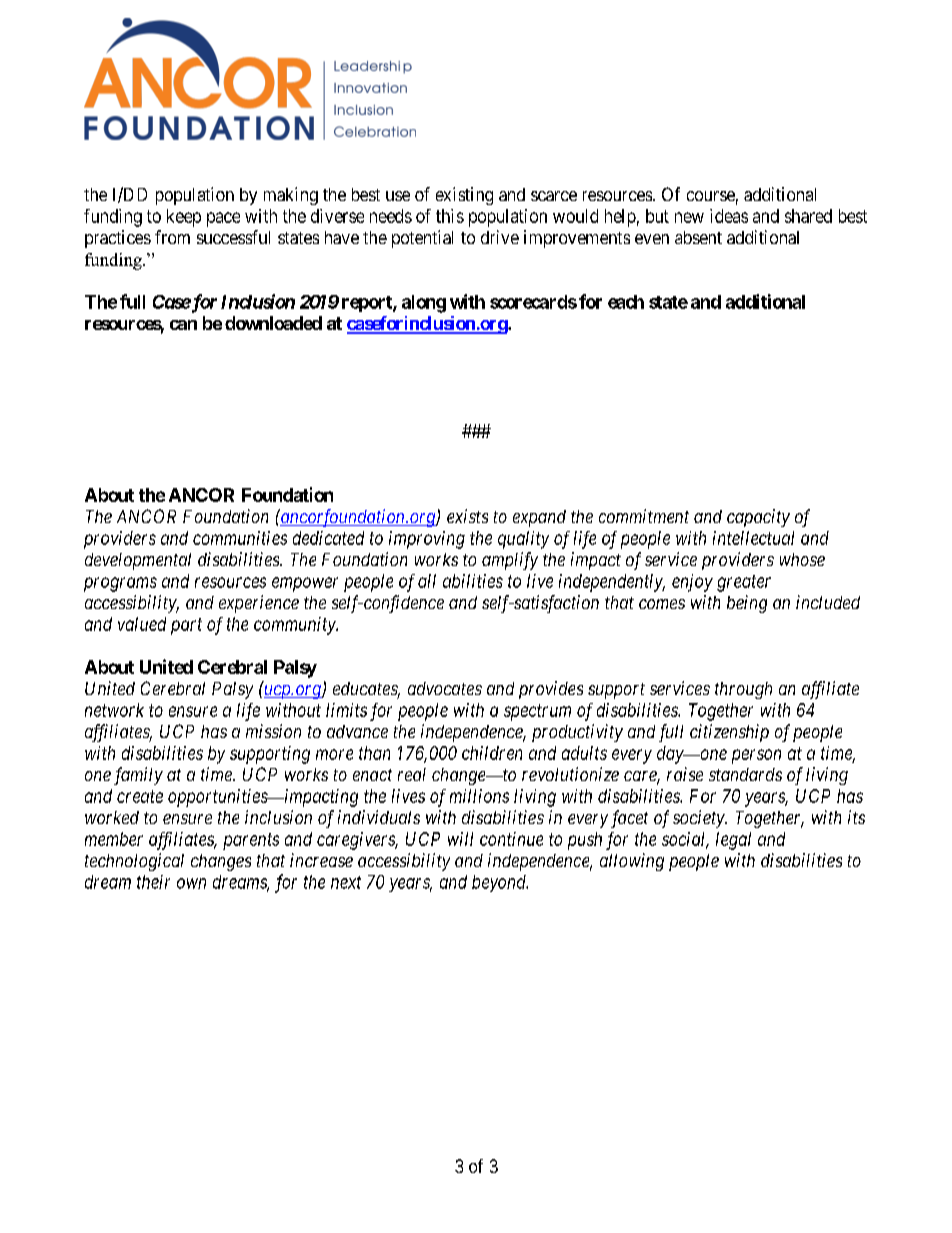 The image size is (952, 1233). What do you see at coordinates (467, 516) in the image?
I see `exists` at bounding box center [467, 516].
